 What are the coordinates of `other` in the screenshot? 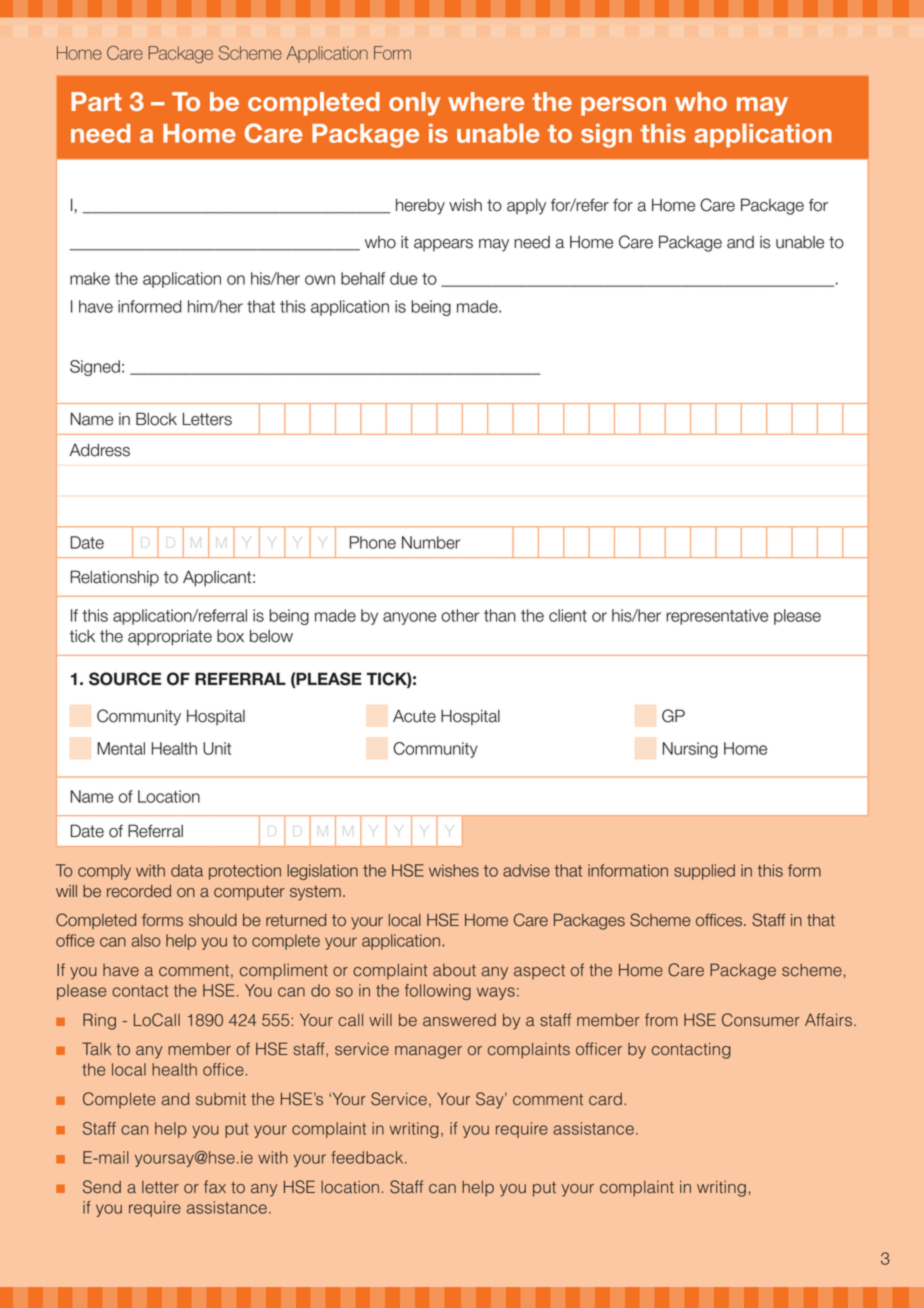 It's located at (460, 615).
